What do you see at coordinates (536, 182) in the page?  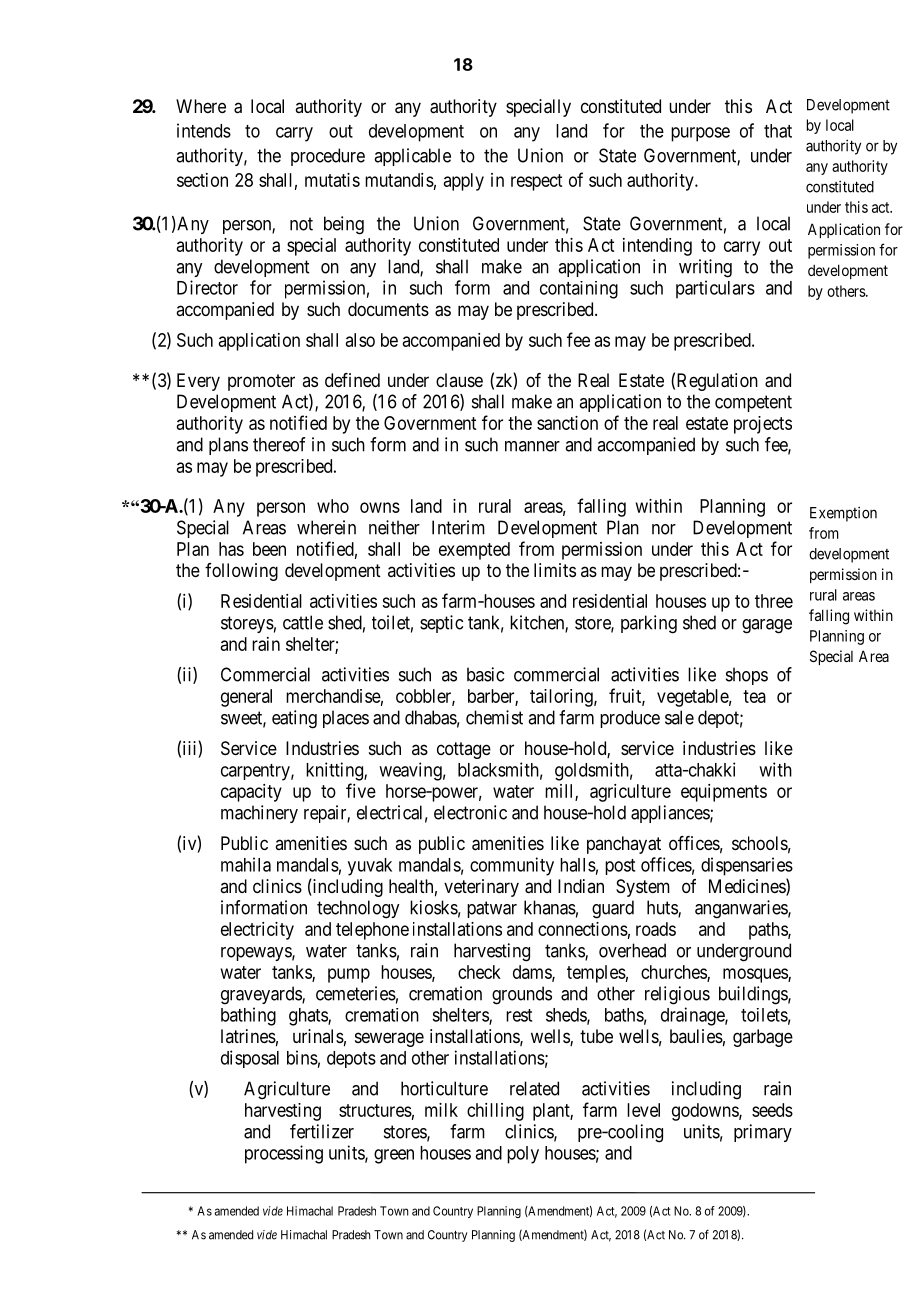 I see `respect` at bounding box center [536, 182].
